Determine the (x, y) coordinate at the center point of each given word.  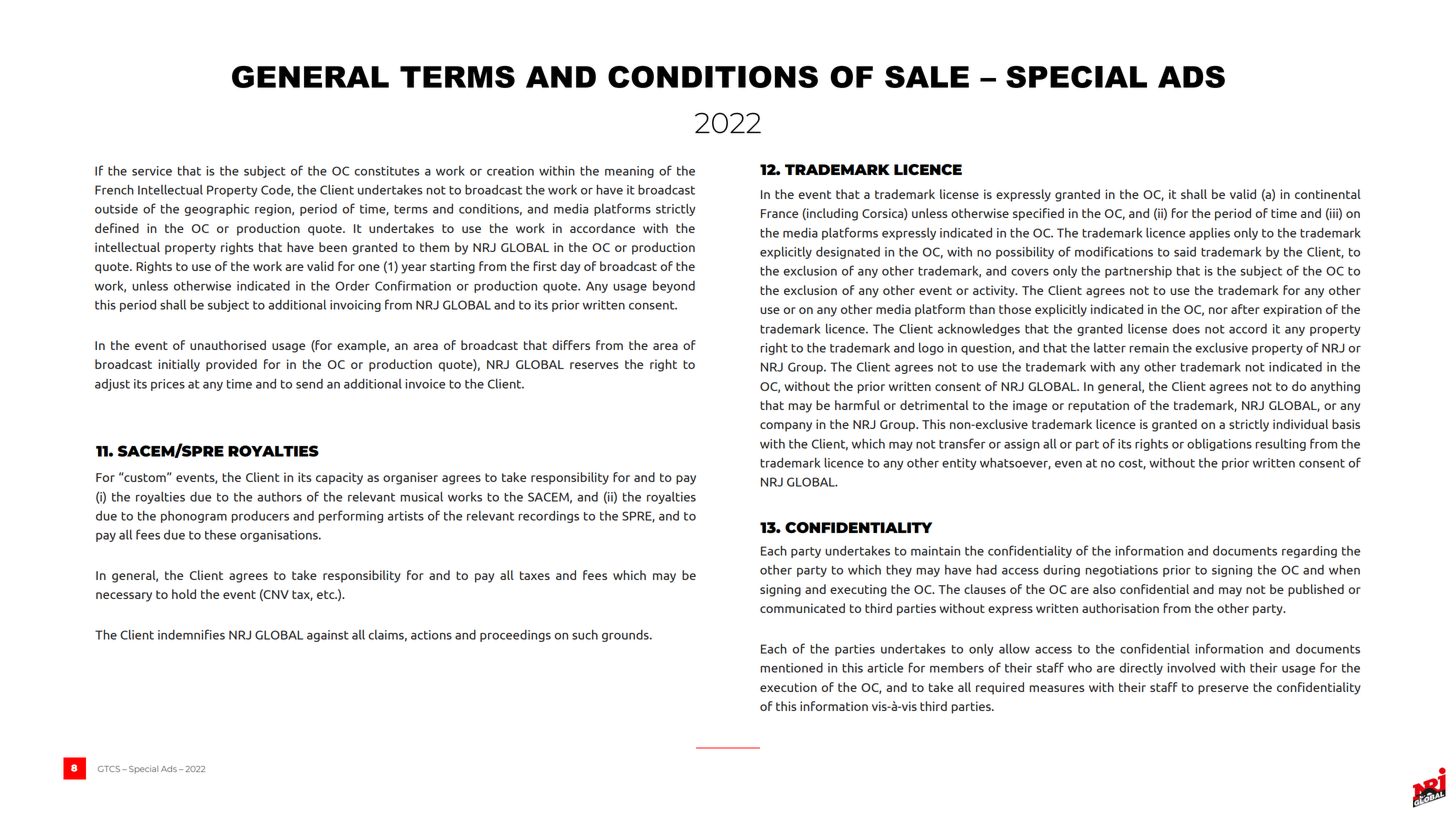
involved (1191, 668)
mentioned (791, 668)
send (309, 384)
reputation (1098, 406)
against (328, 636)
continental (1328, 194)
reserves (594, 365)
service (152, 171)
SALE (927, 77)
